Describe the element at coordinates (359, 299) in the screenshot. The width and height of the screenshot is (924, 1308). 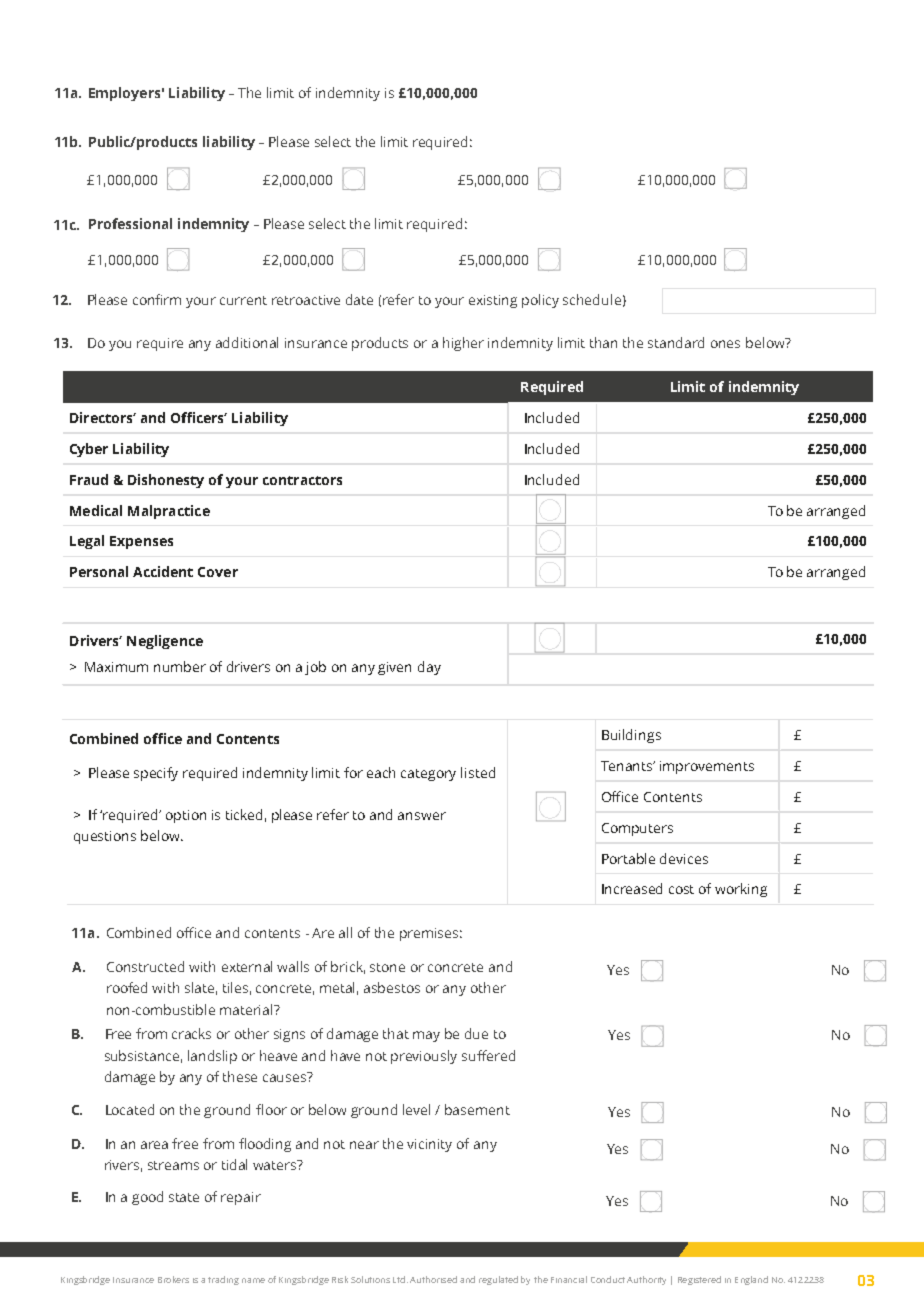
I see `date` at that location.
